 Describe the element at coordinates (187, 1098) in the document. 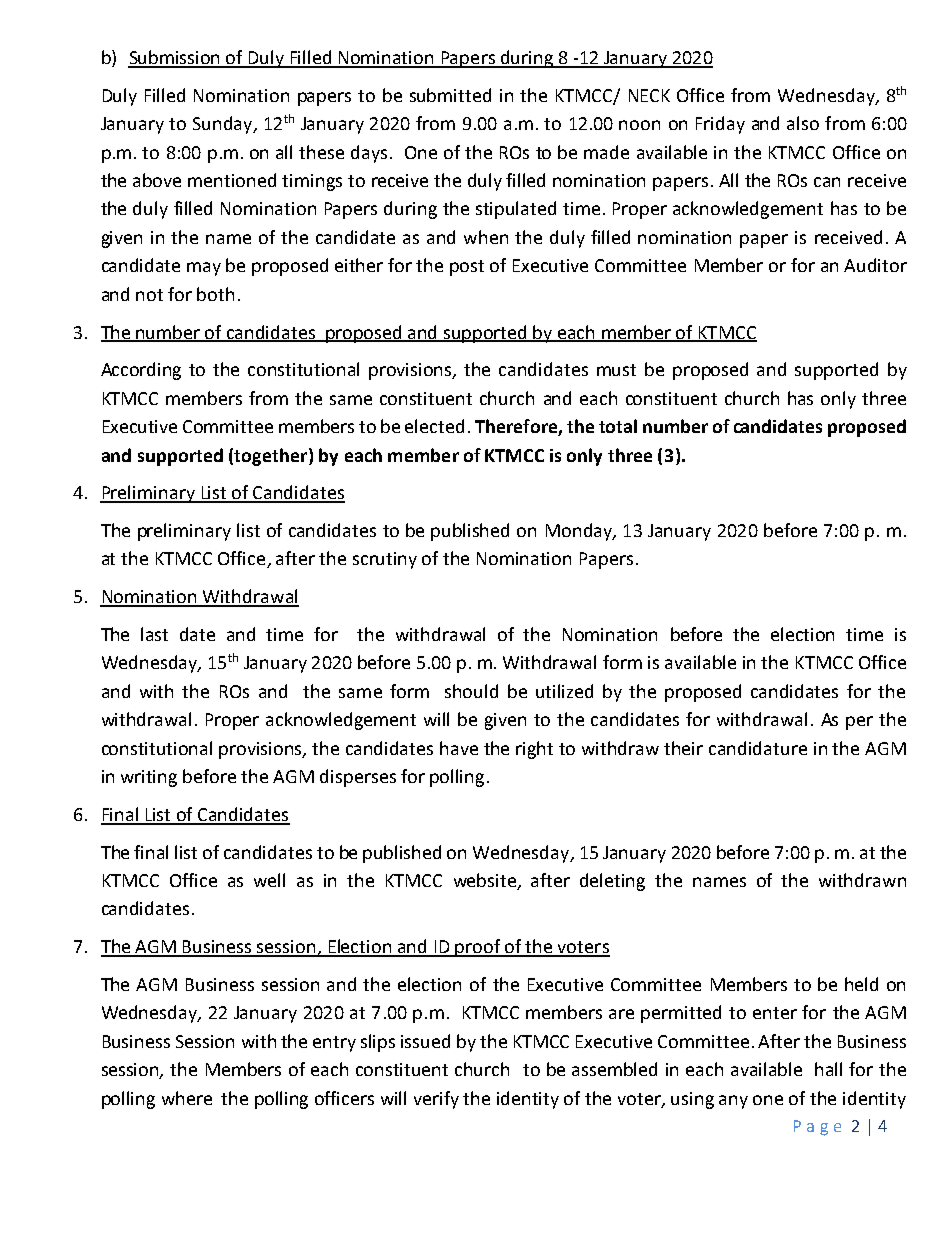

I see `where` at that location.
